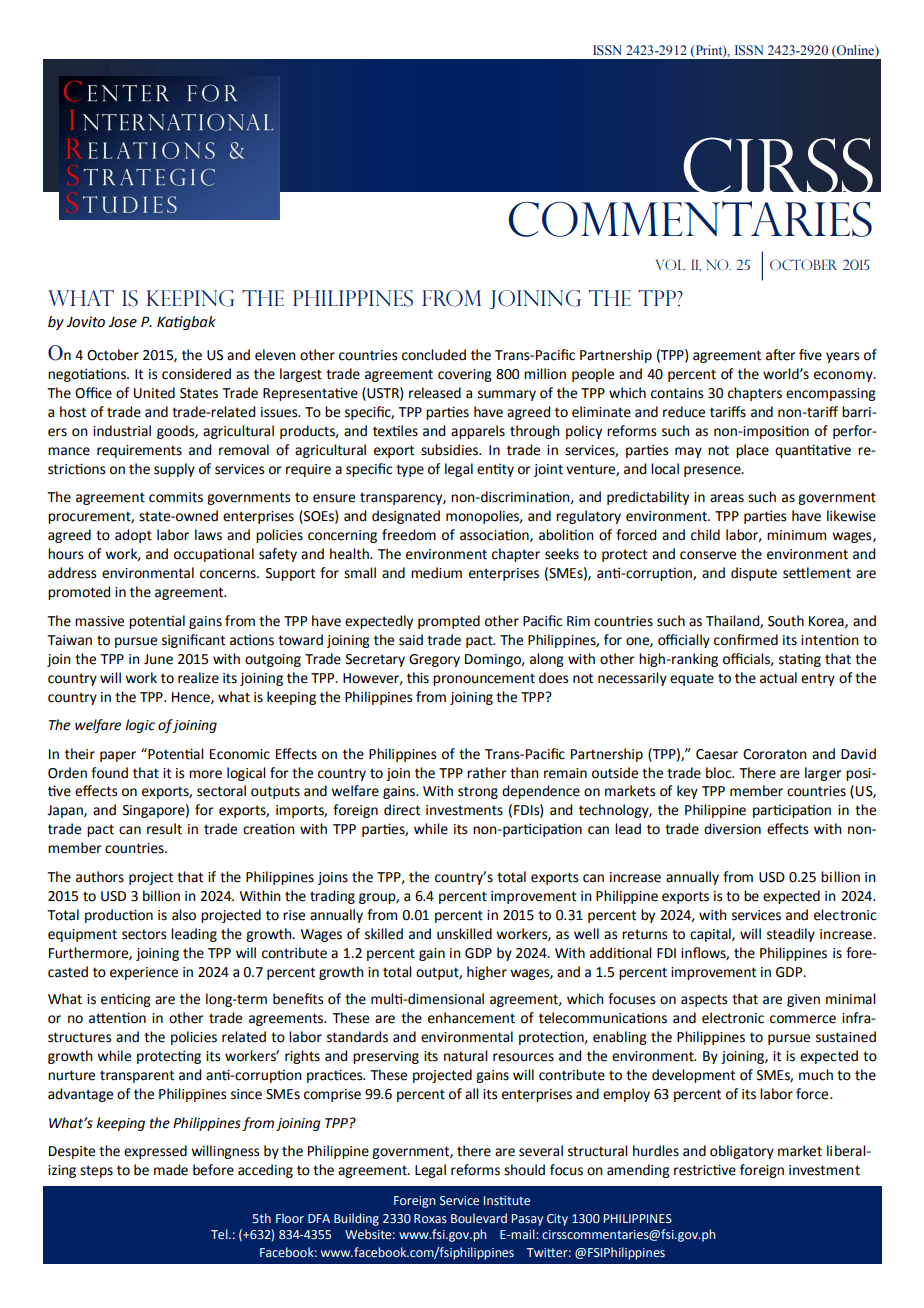  I want to click on pronouncement, so click(484, 679).
